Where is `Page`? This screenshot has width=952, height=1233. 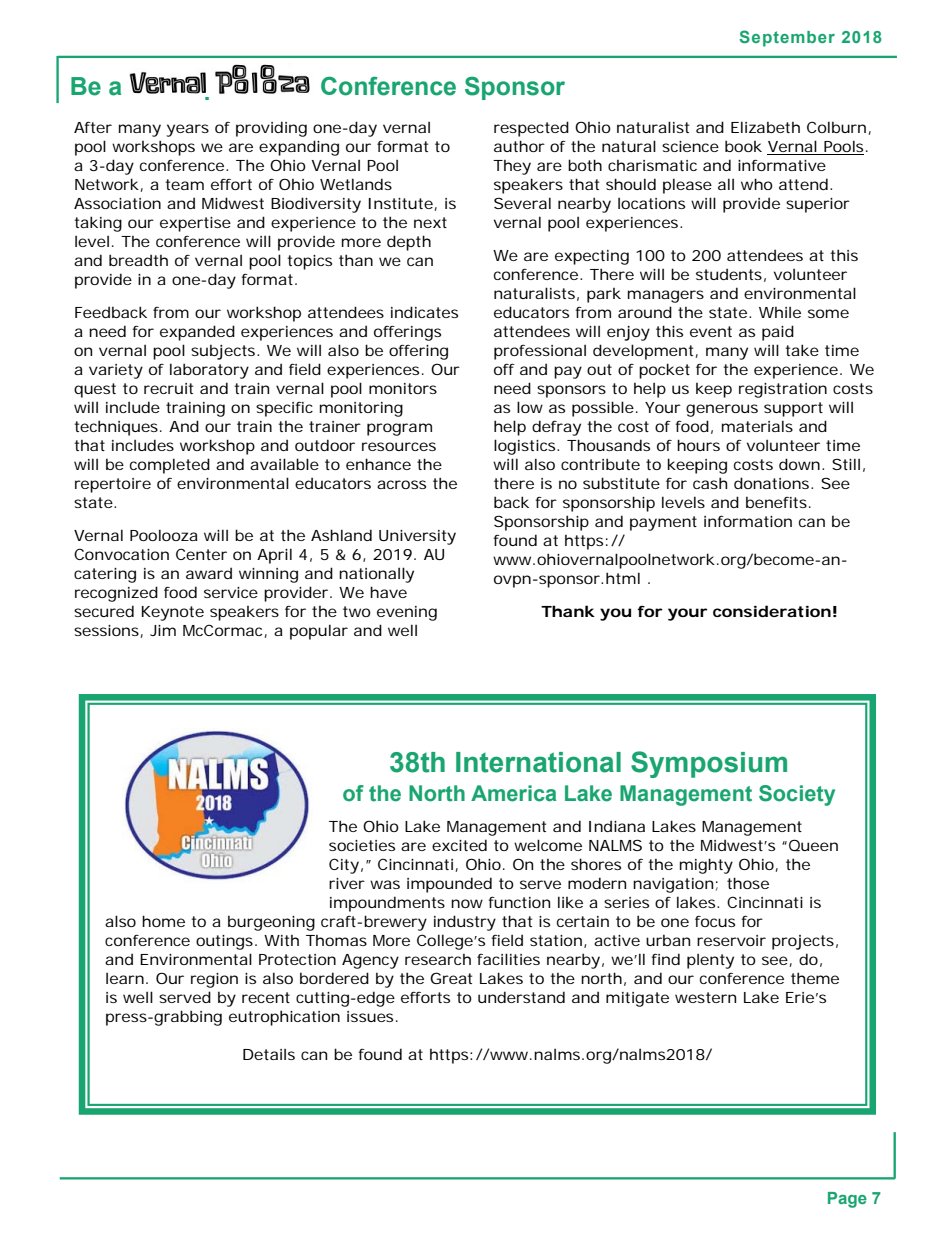
Page is located at coordinates (847, 1200).
